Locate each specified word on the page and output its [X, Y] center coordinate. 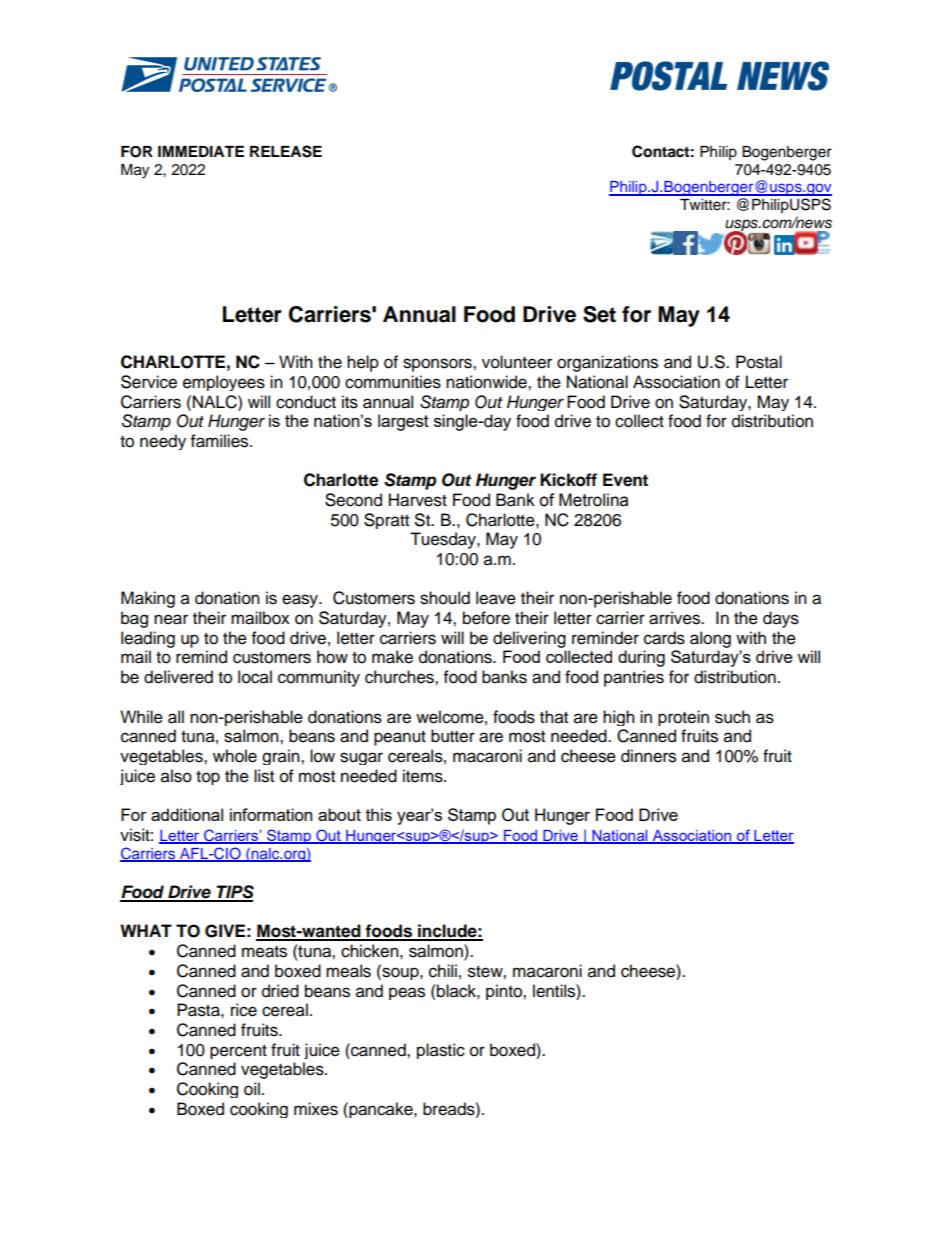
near [171, 619]
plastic [441, 1051]
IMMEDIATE [201, 151]
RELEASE [286, 151]
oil [252, 1089]
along [710, 639]
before [486, 618]
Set [599, 314]
